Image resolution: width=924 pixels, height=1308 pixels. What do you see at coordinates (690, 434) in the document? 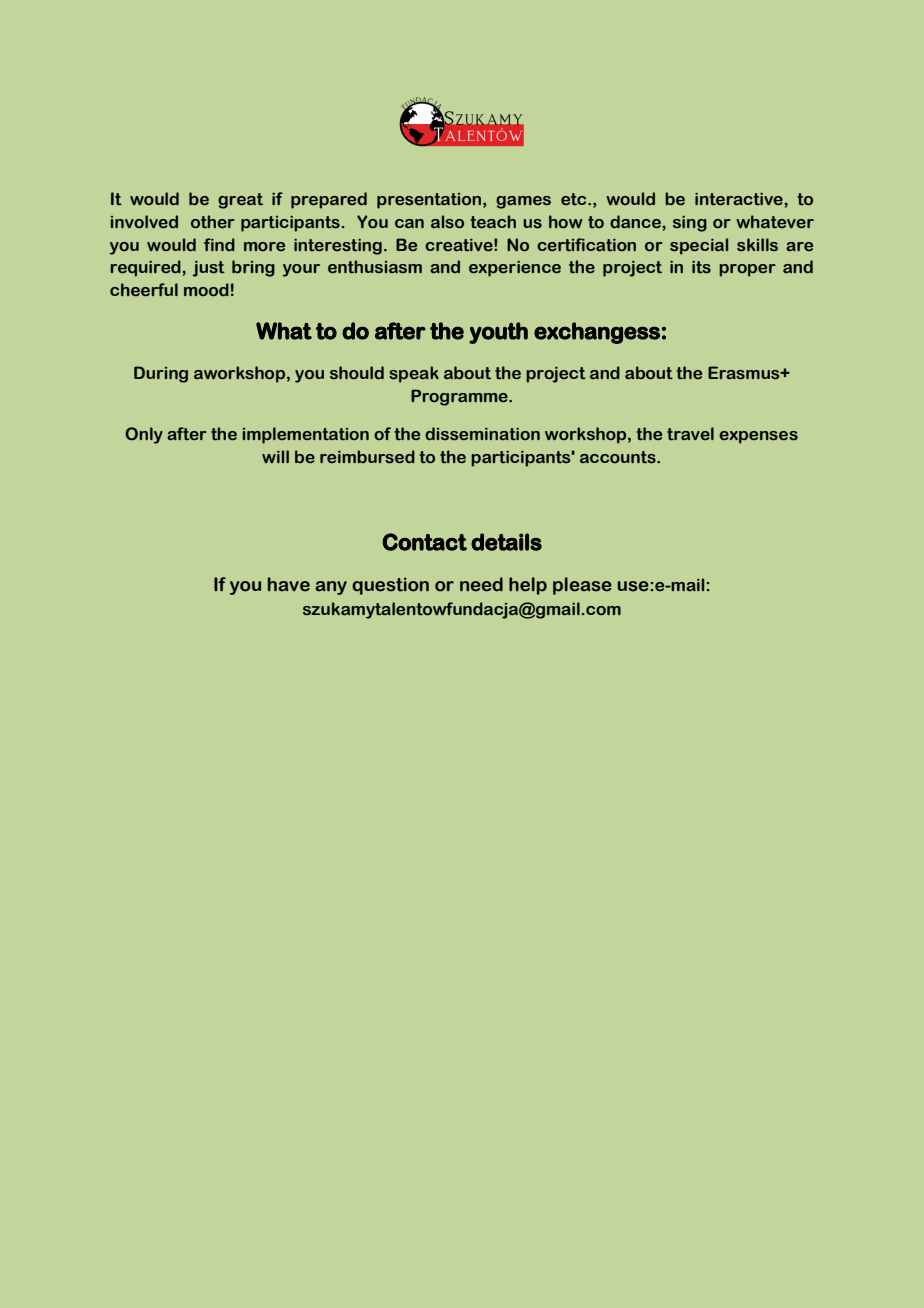
I see `travel` at bounding box center [690, 434].
